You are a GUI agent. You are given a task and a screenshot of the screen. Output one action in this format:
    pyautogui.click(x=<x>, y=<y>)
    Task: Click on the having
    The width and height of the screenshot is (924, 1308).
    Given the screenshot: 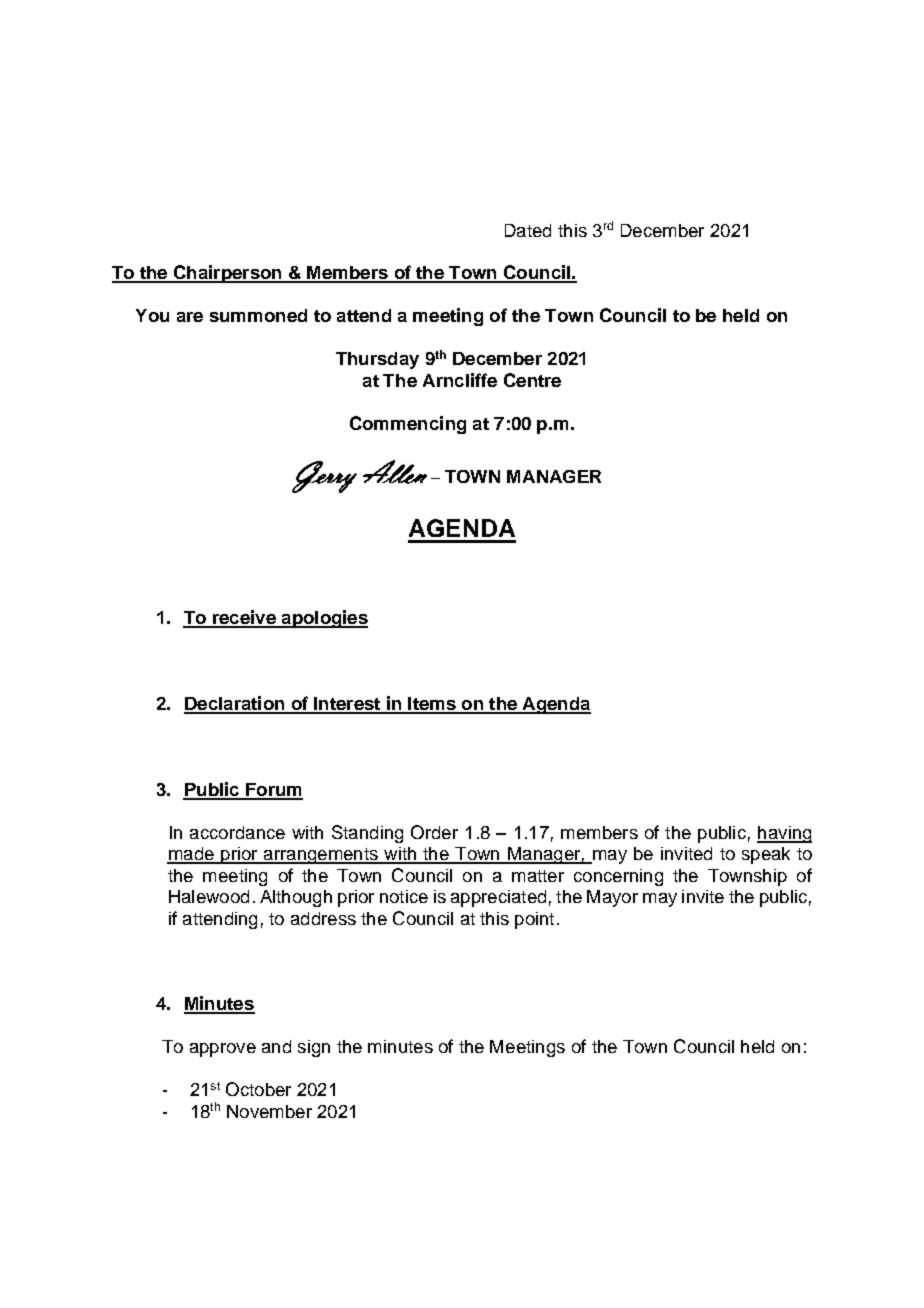 What is the action you would take?
    pyautogui.click(x=784, y=834)
